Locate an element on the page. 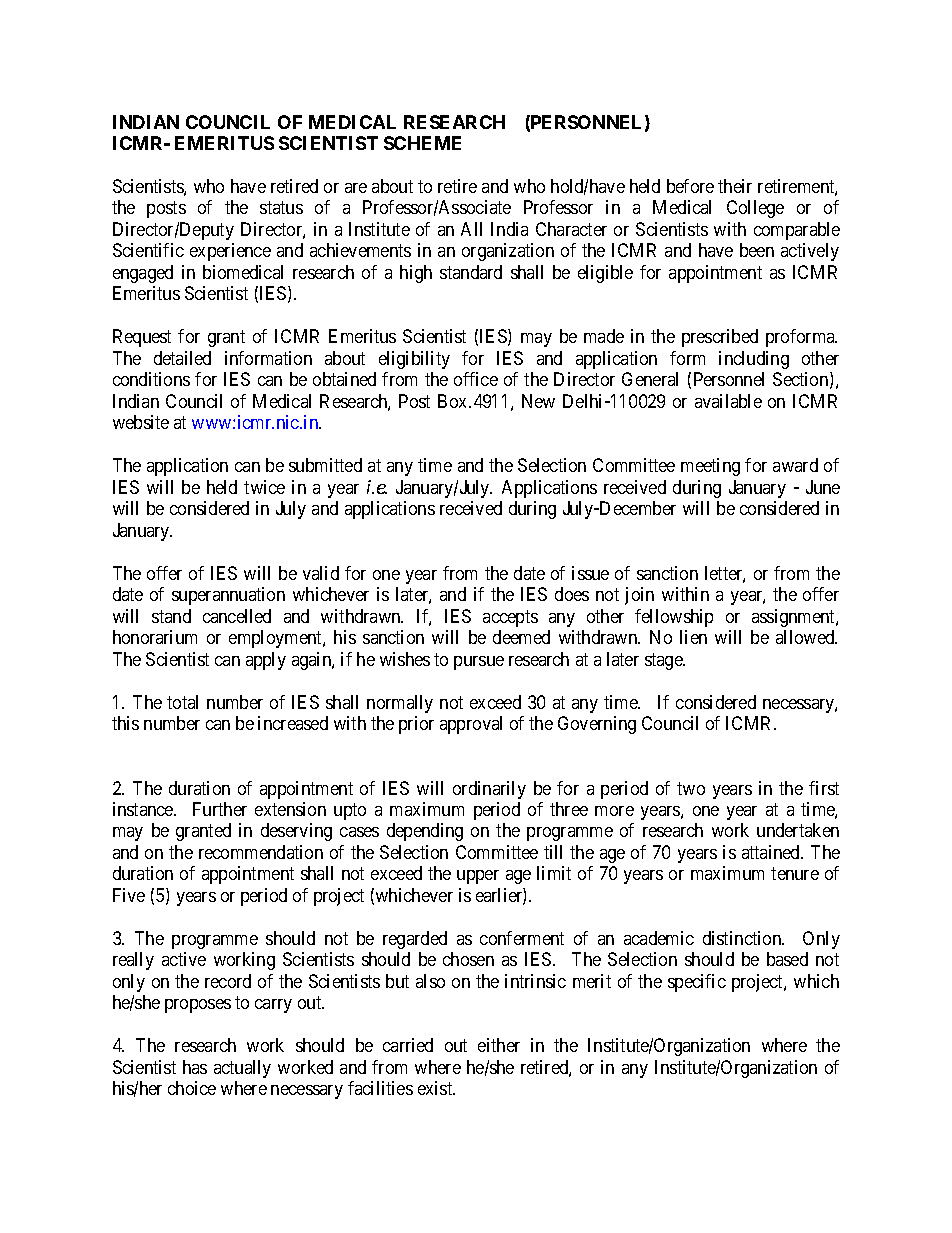 The width and height of the document is (952, 1233). SCHEME is located at coordinates (422, 143).
